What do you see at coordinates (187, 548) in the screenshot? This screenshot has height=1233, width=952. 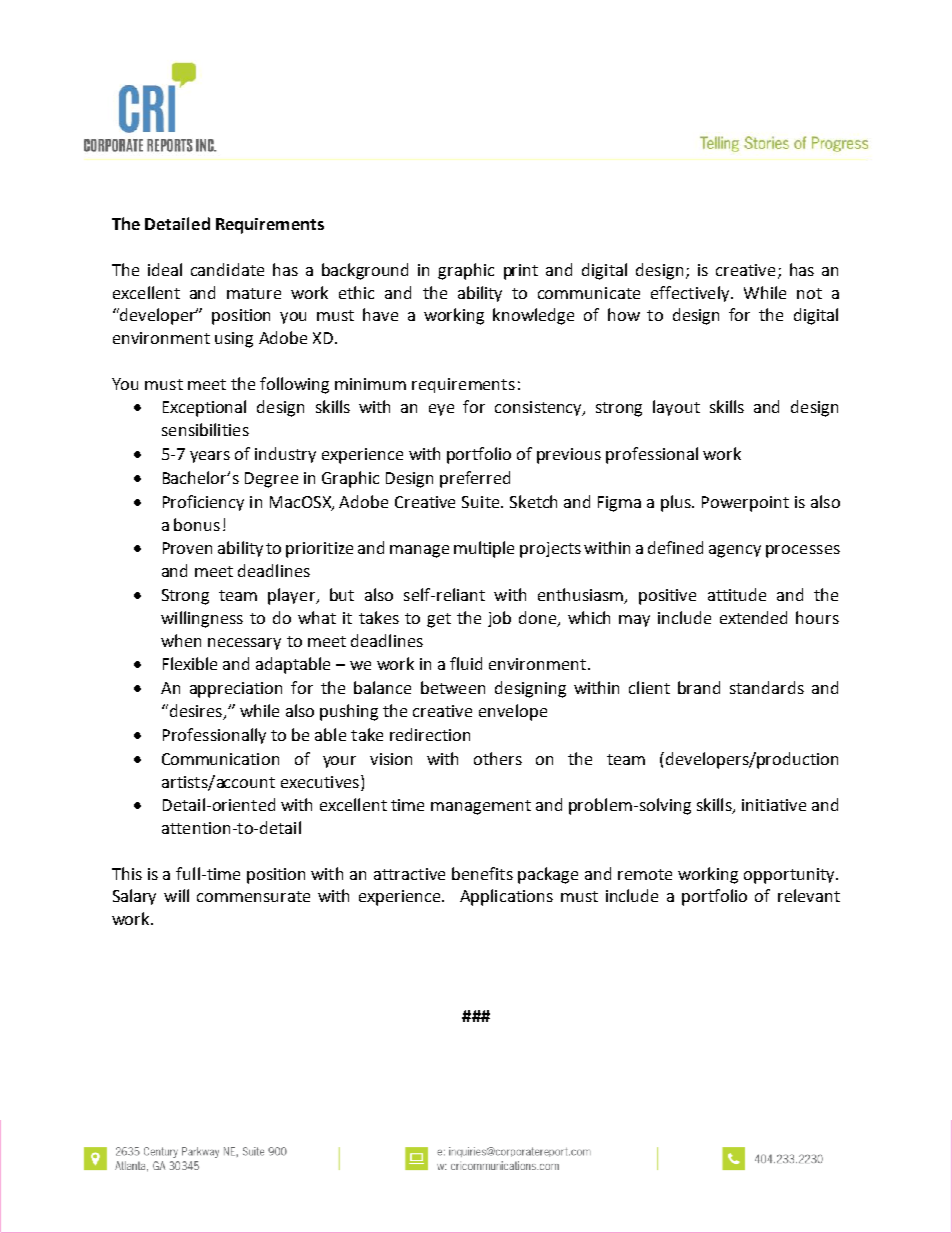 I see `Proven` at bounding box center [187, 548].
